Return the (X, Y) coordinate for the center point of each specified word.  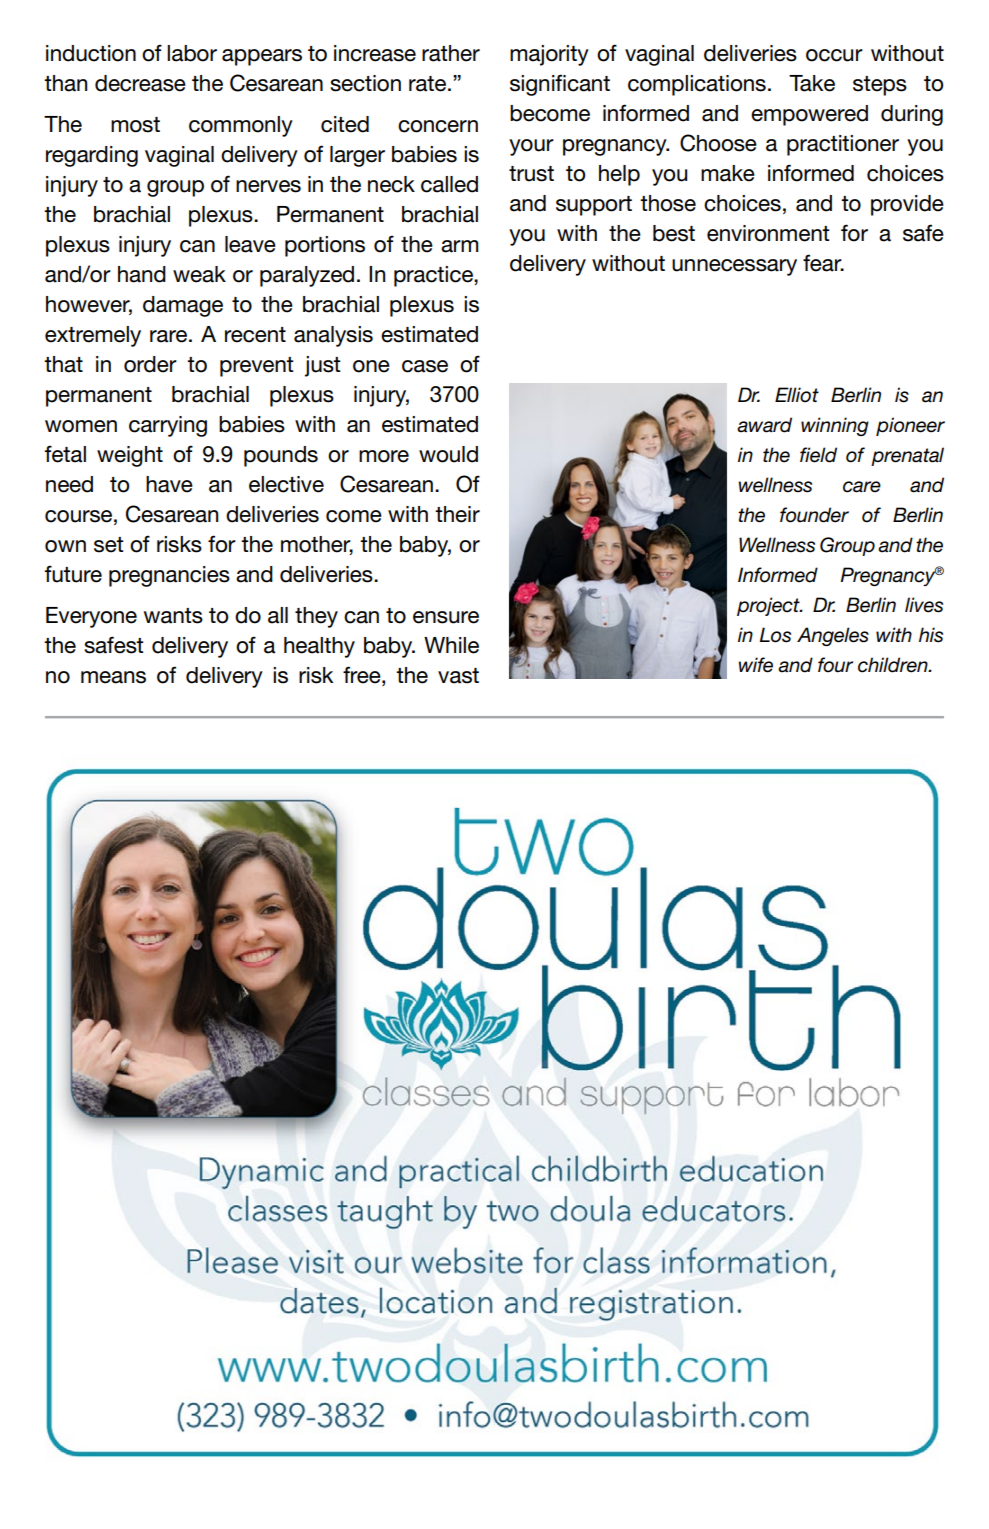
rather (451, 53)
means (113, 677)
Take (812, 83)
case (425, 366)
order (150, 364)
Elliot (797, 395)
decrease (140, 83)
